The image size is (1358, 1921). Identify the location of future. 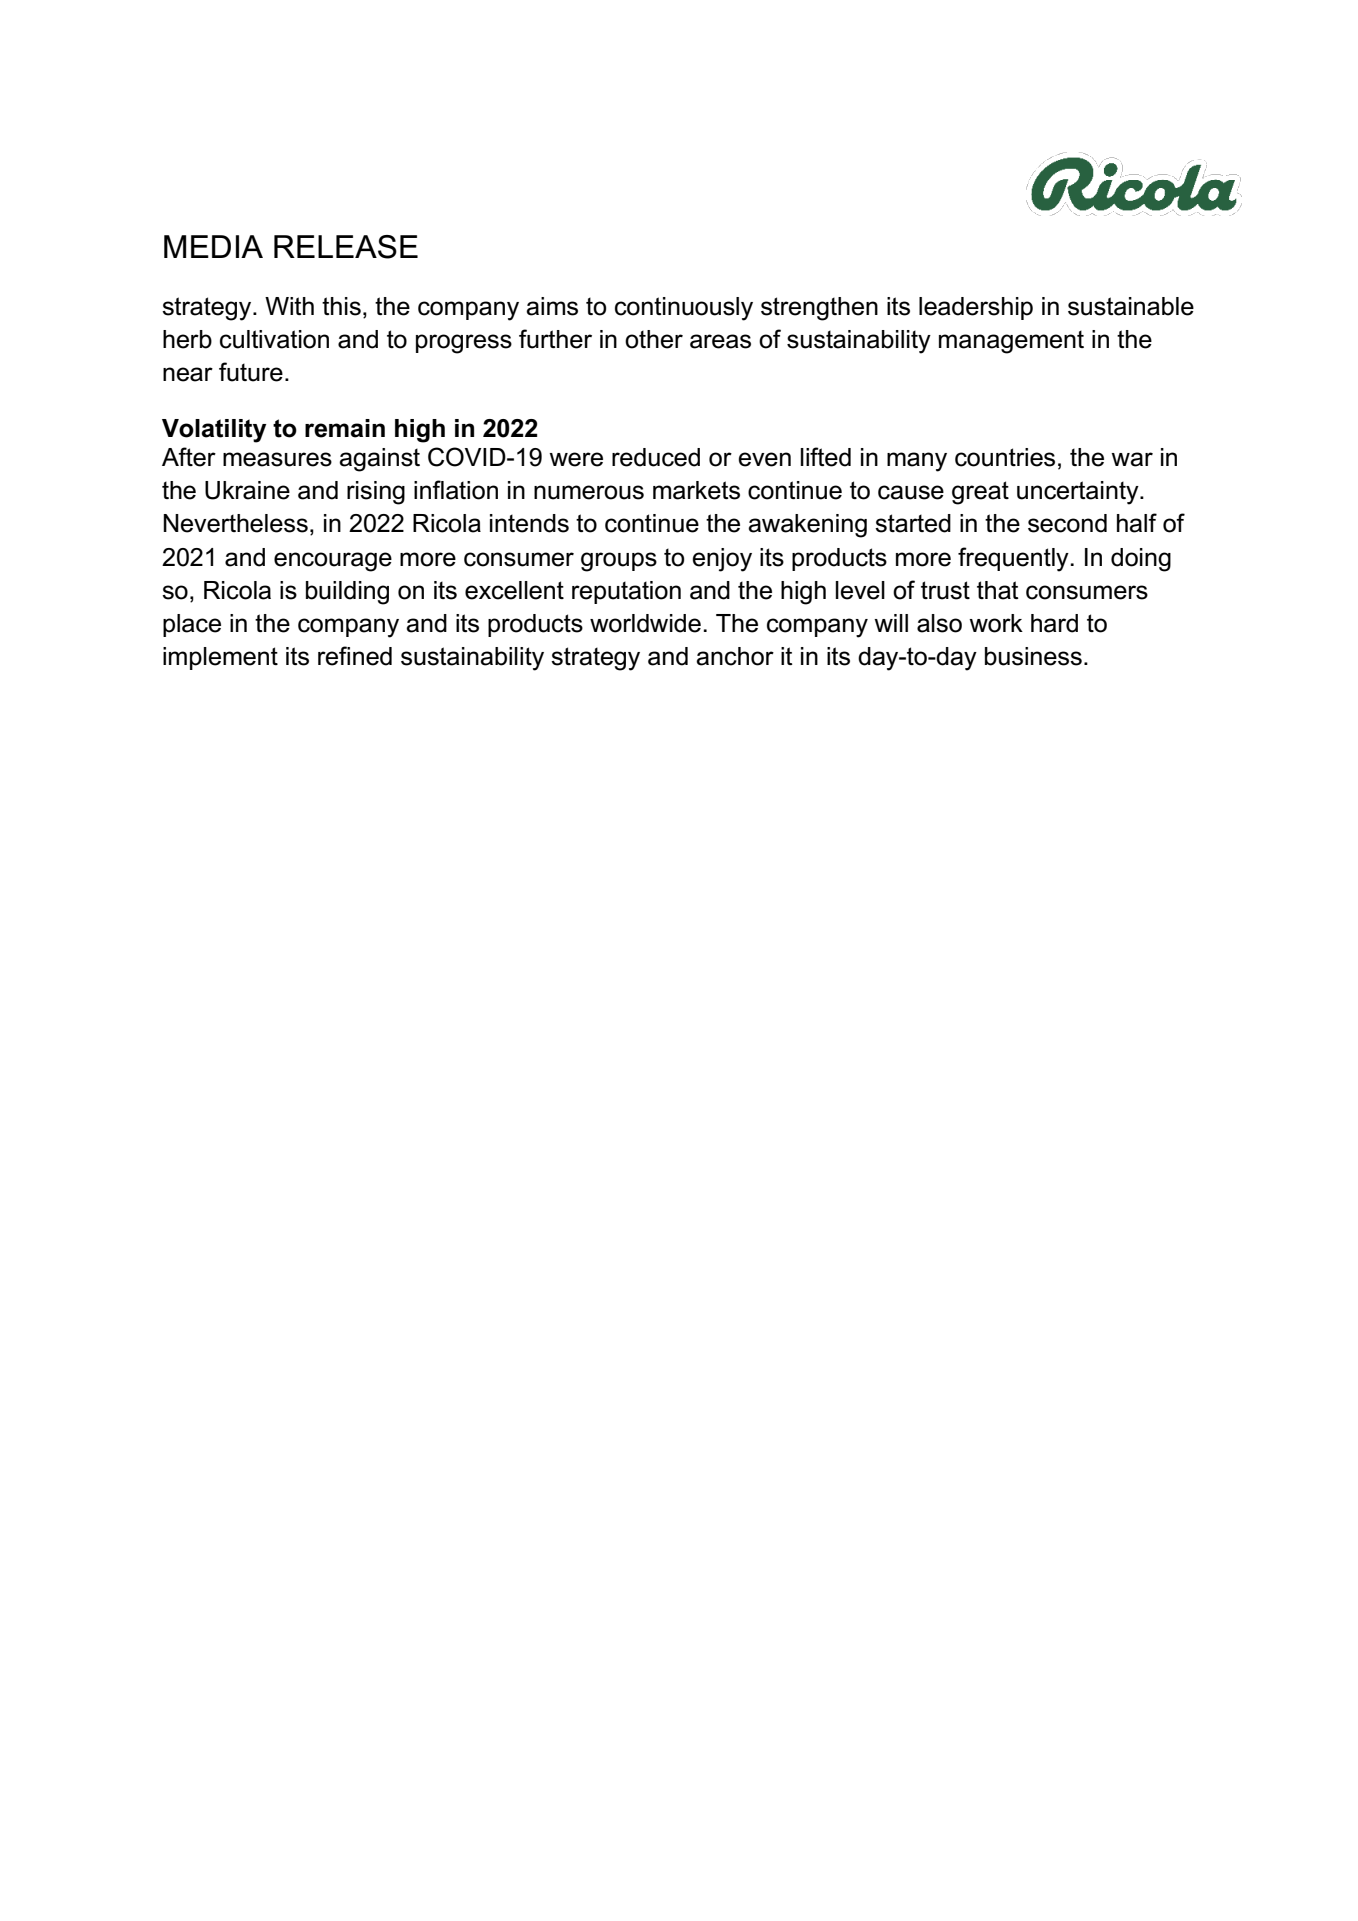
(251, 372).
